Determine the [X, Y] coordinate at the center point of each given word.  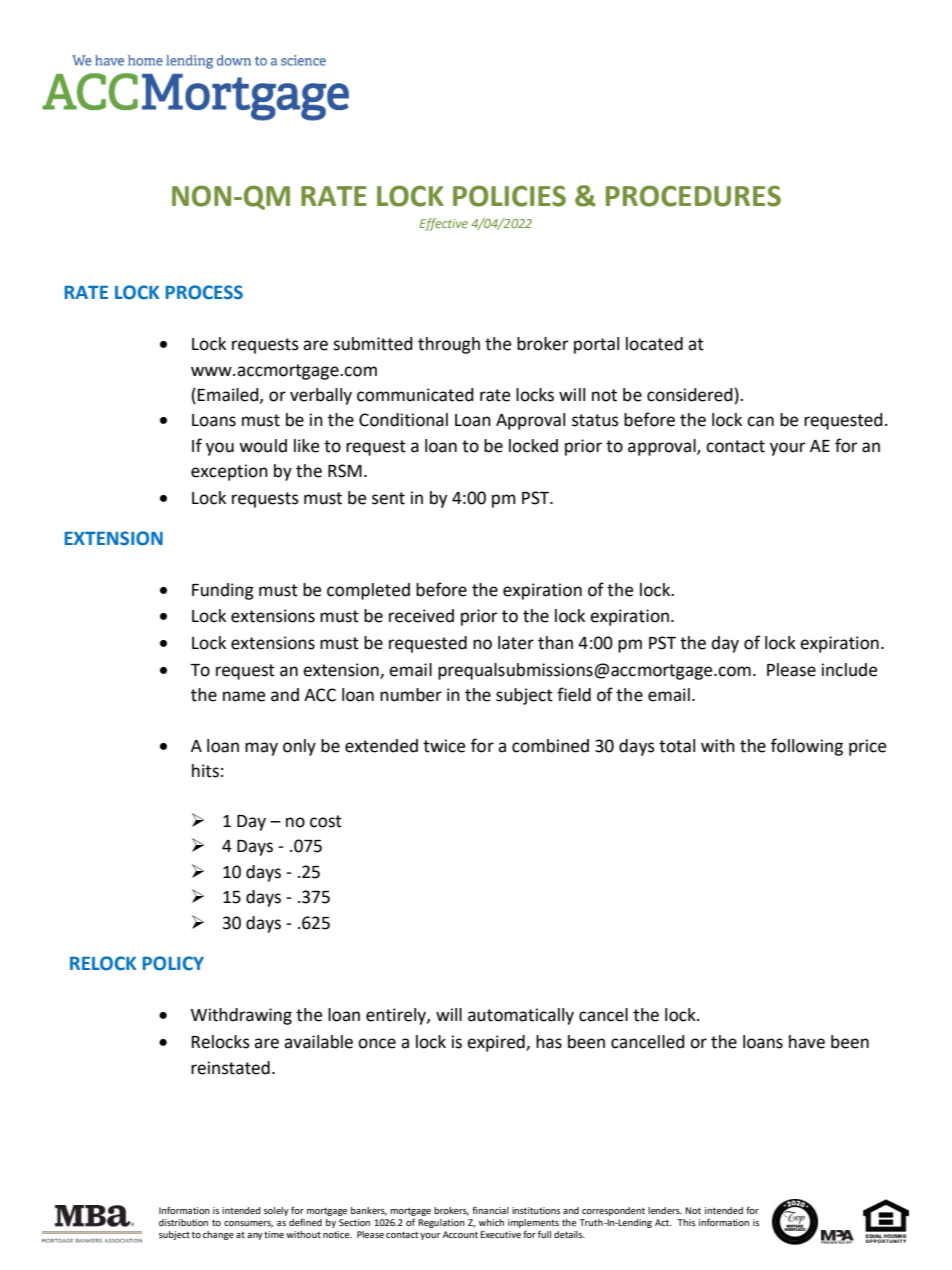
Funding [223, 591]
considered [690, 395]
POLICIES [509, 196]
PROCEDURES [693, 196]
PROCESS [204, 292]
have [807, 1042]
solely [276, 1211]
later [516, 643]
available [318, 1042]
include [849, 670]
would [263, 446]
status [595, 420]
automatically [521, 1016]
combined [550, 746]
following [807, 747]
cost [326, 821]
